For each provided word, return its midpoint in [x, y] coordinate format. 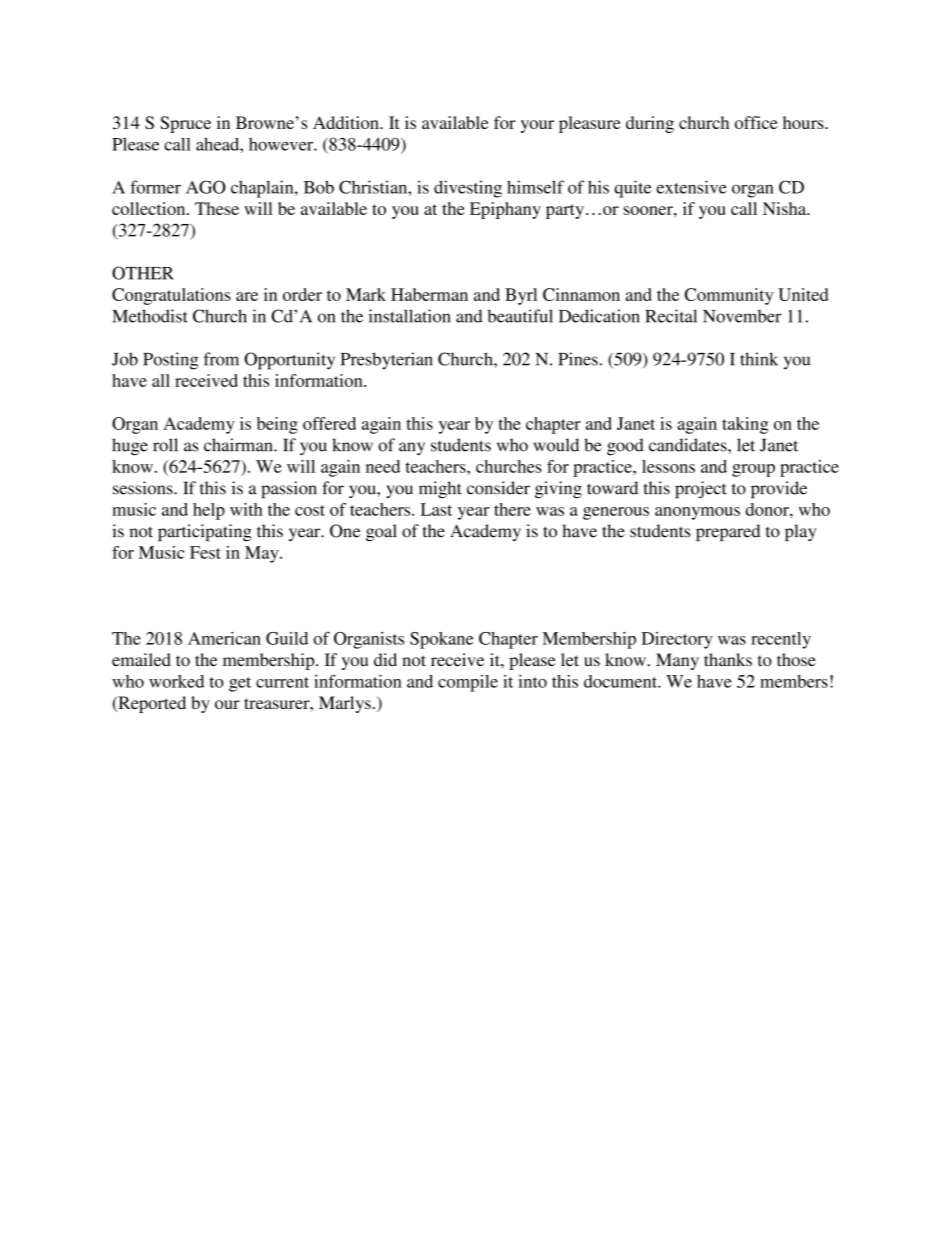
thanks [728, 659]
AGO [206, 187]
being [277, 425]
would [556, 445]
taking [745, 425]
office [756, 122]
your [537, 126]
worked [176, 681]
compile [468, 683]
